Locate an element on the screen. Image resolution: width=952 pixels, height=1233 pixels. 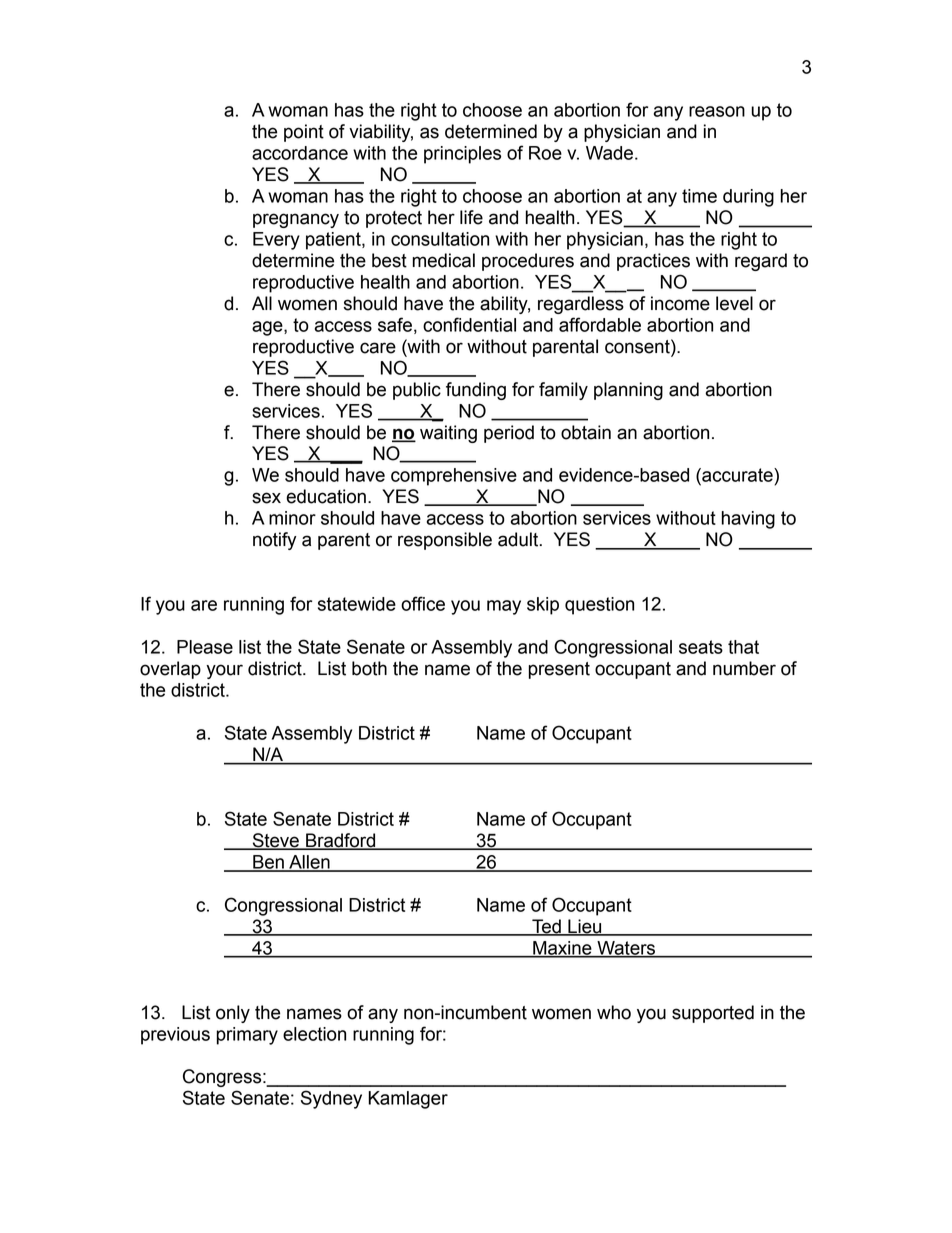
Sydney is located at coordinates (331, 1099).
